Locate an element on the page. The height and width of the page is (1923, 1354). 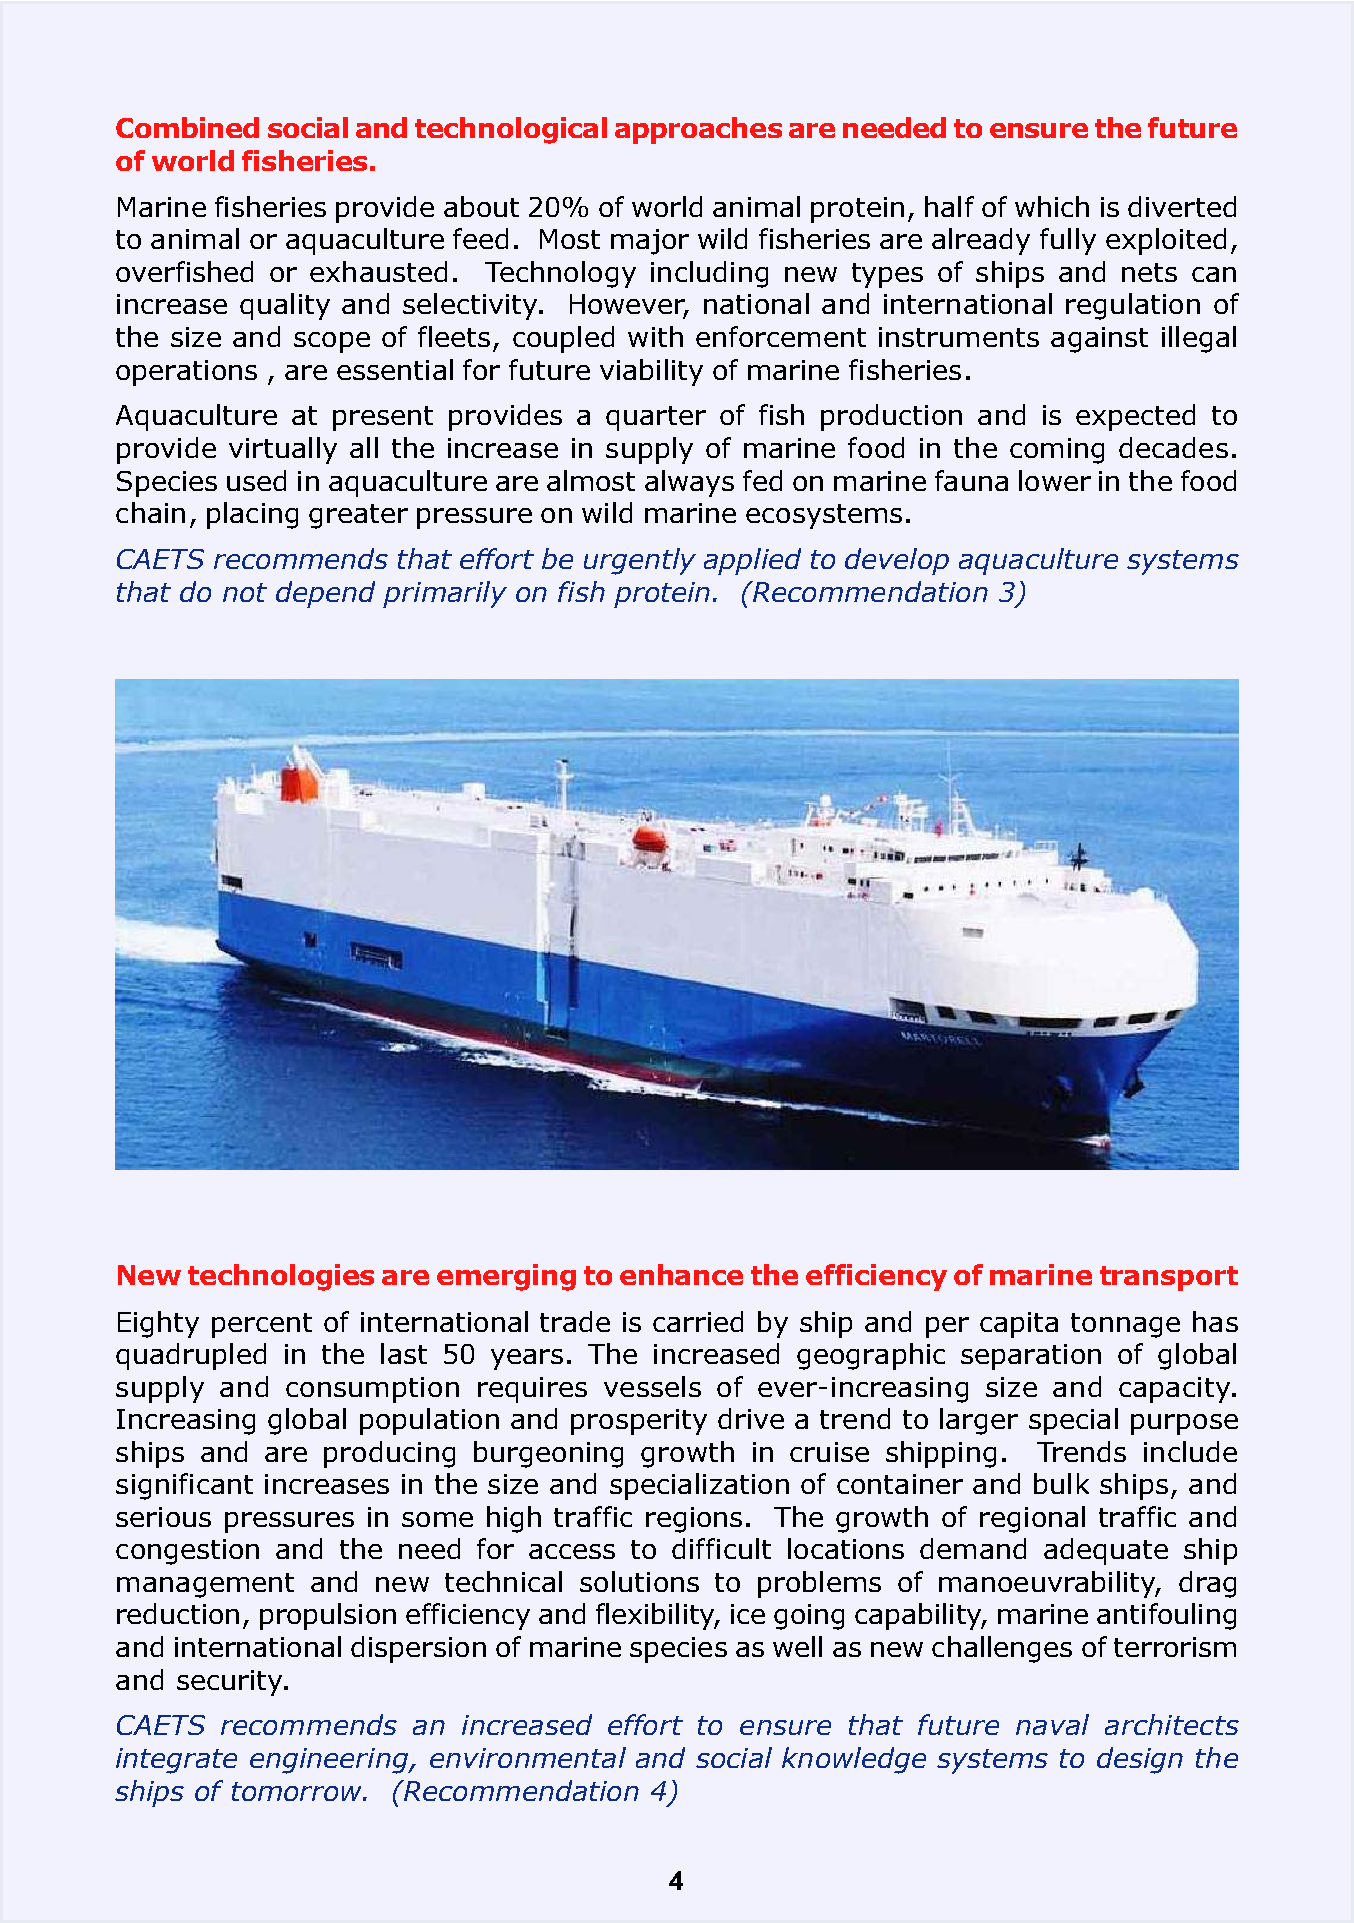
transport is located at coordinates (1169, 1278).
